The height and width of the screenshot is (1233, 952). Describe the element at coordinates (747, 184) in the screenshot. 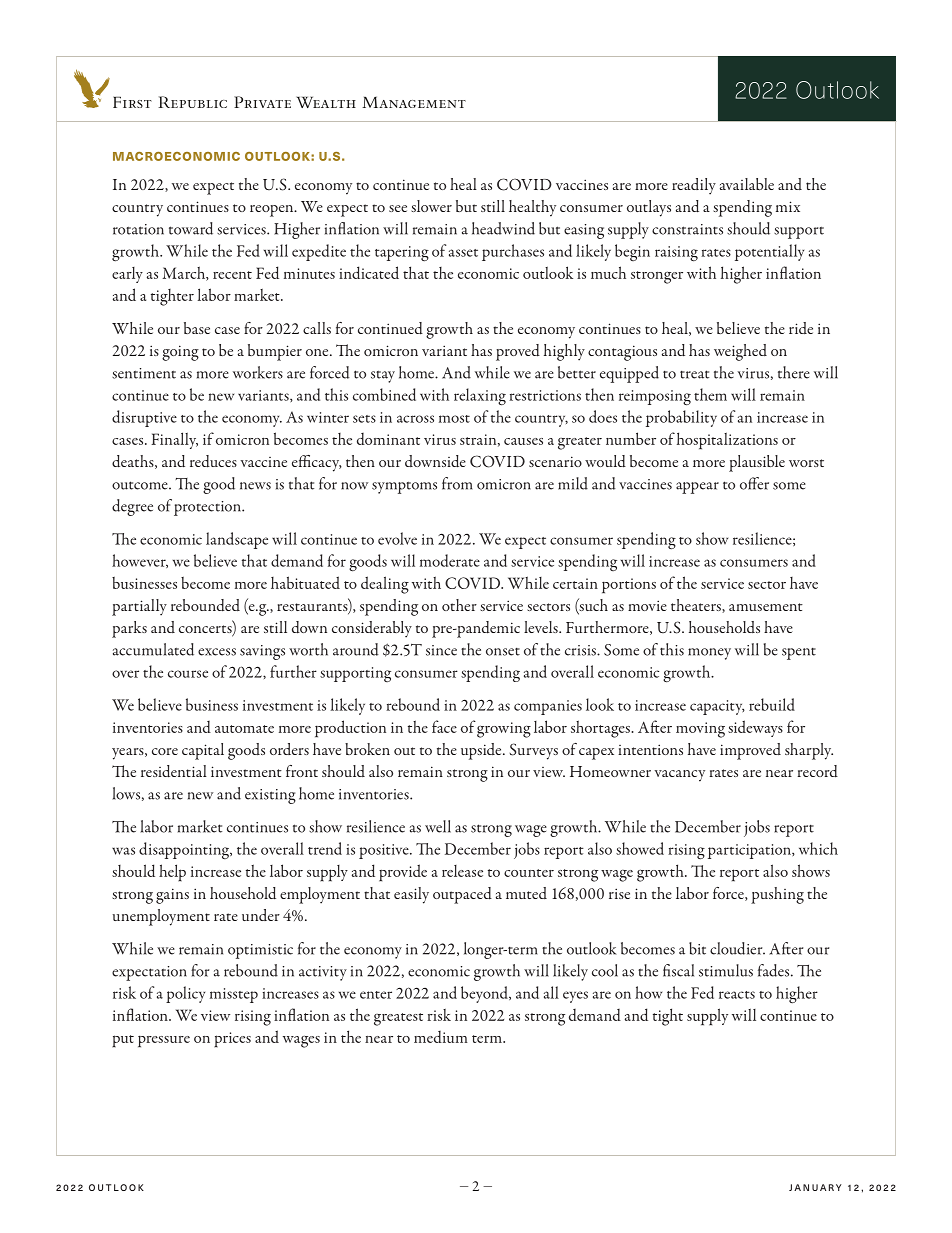

I see `available` at that location.
